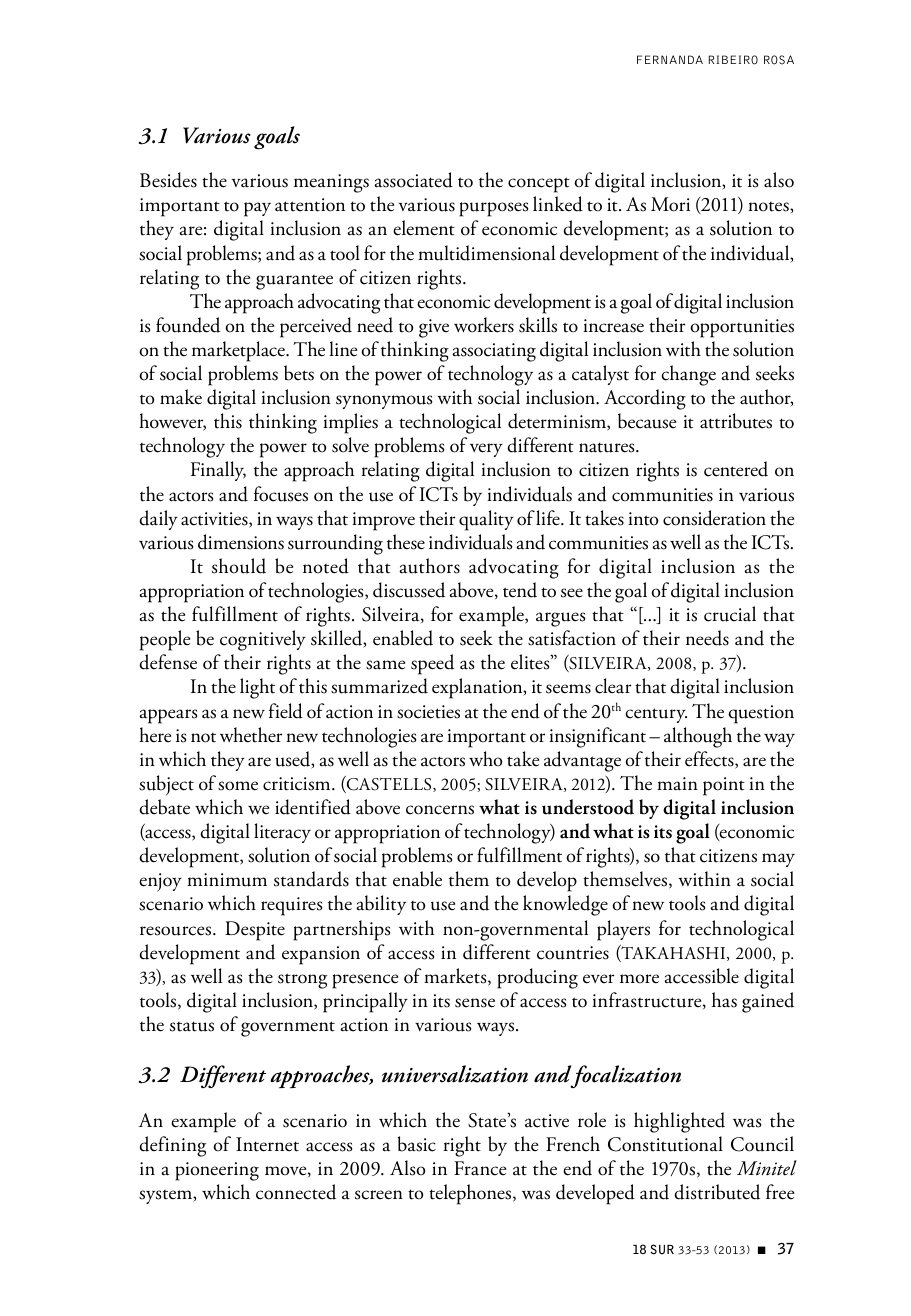 The height and width of the screenshot is (1316, 911). I want to click on cognitively, so click(263, 640).
